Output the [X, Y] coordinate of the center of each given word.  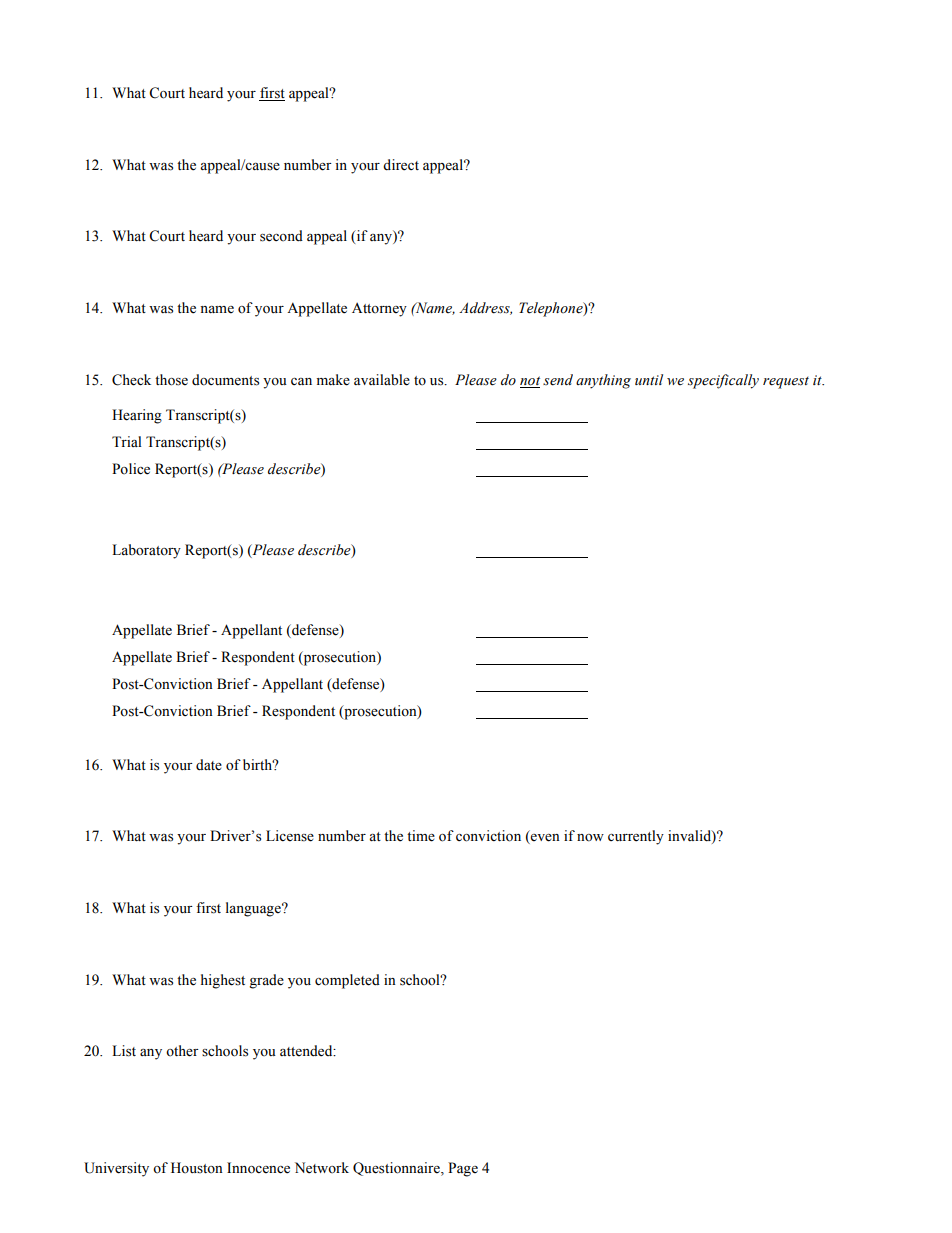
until [649, 379]
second [281, 236]
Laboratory [146, 551]
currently [636, 837]
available [382, 380]
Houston [197, 1168]
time [421, 836]
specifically [723, 381]
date [209, 765]
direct [401, 165]
